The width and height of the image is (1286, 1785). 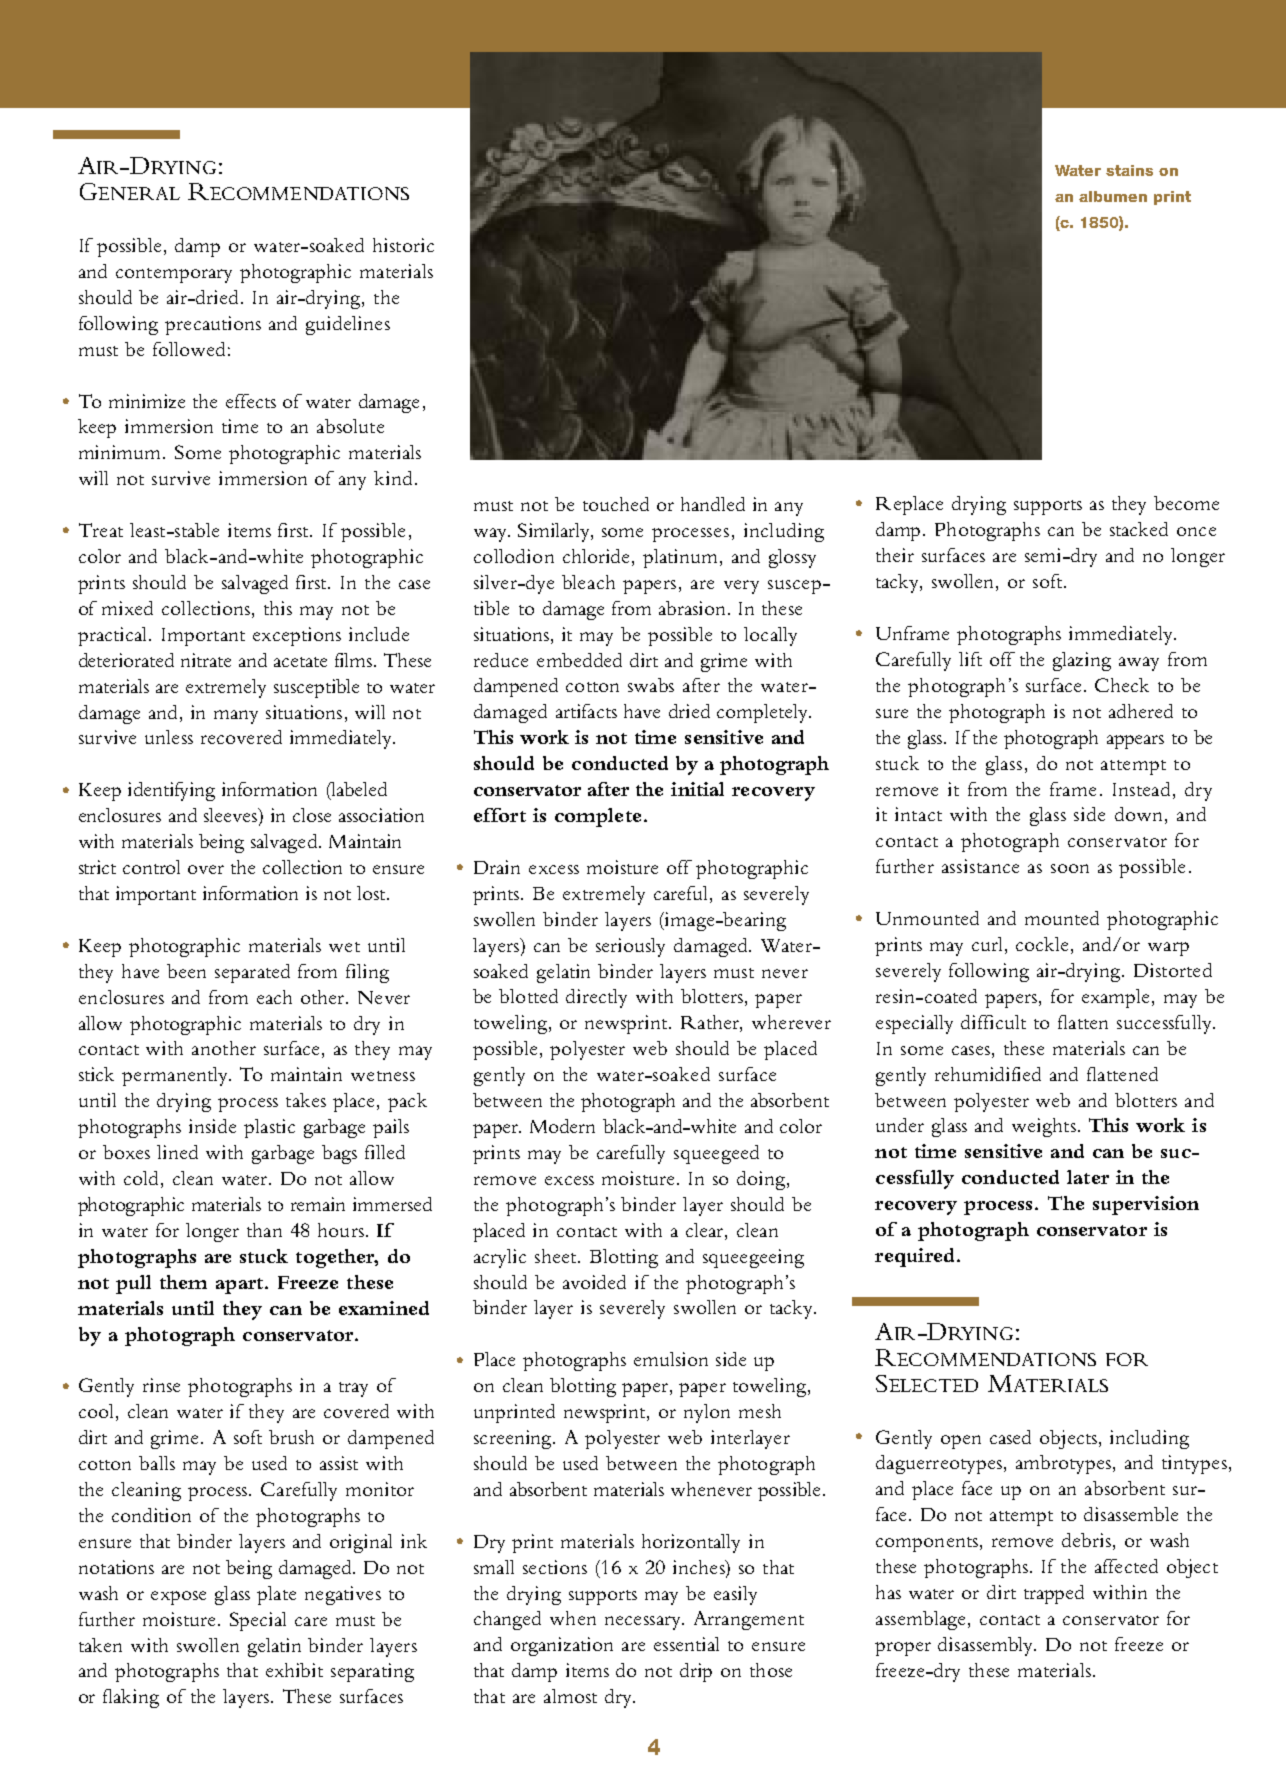 What do you see at coordinates (1044, 945) in the image?
I see `cockle` at bounding box center [1044, 945].
